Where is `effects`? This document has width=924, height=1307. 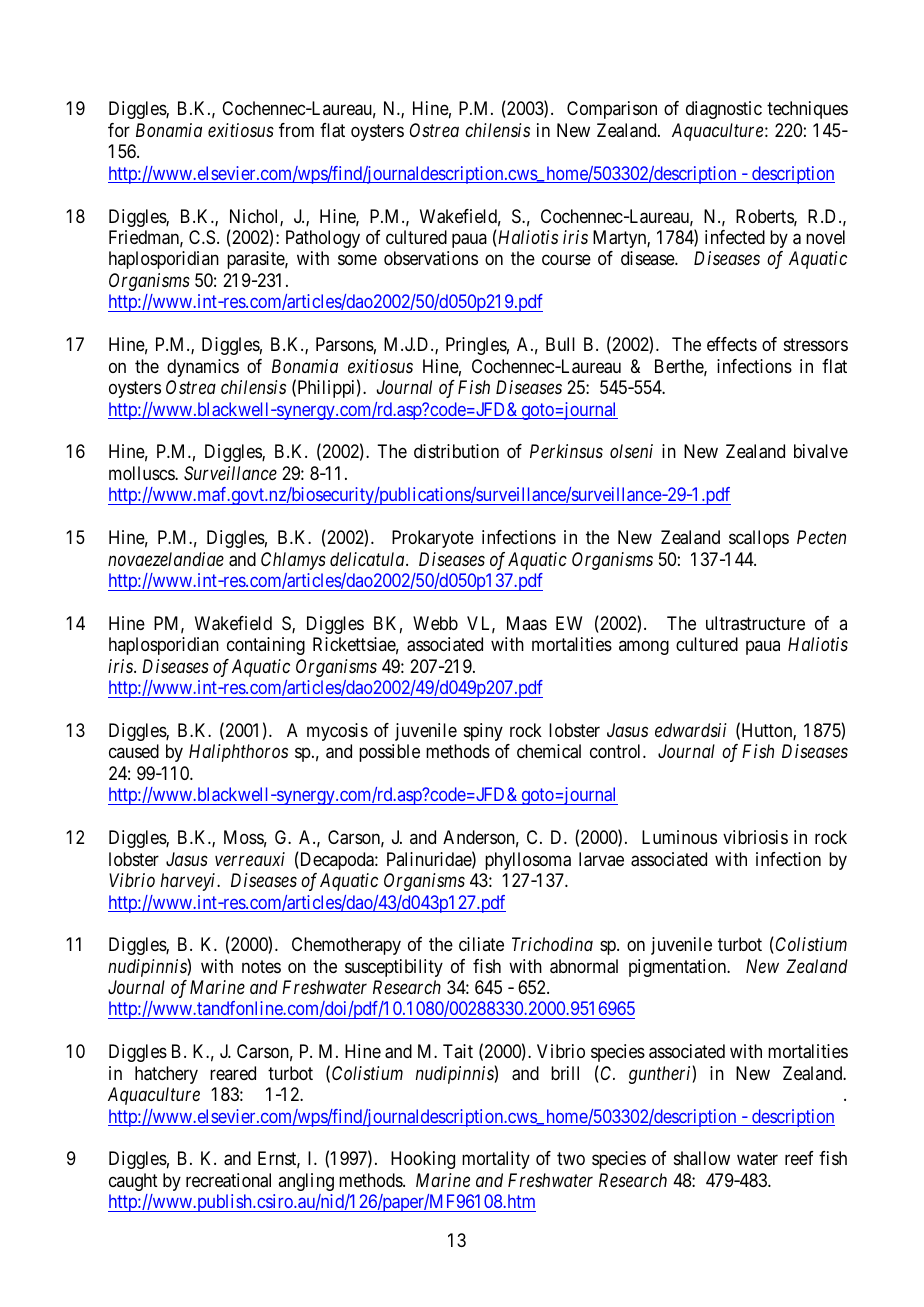
effects is located at coordinates (732, 344).
